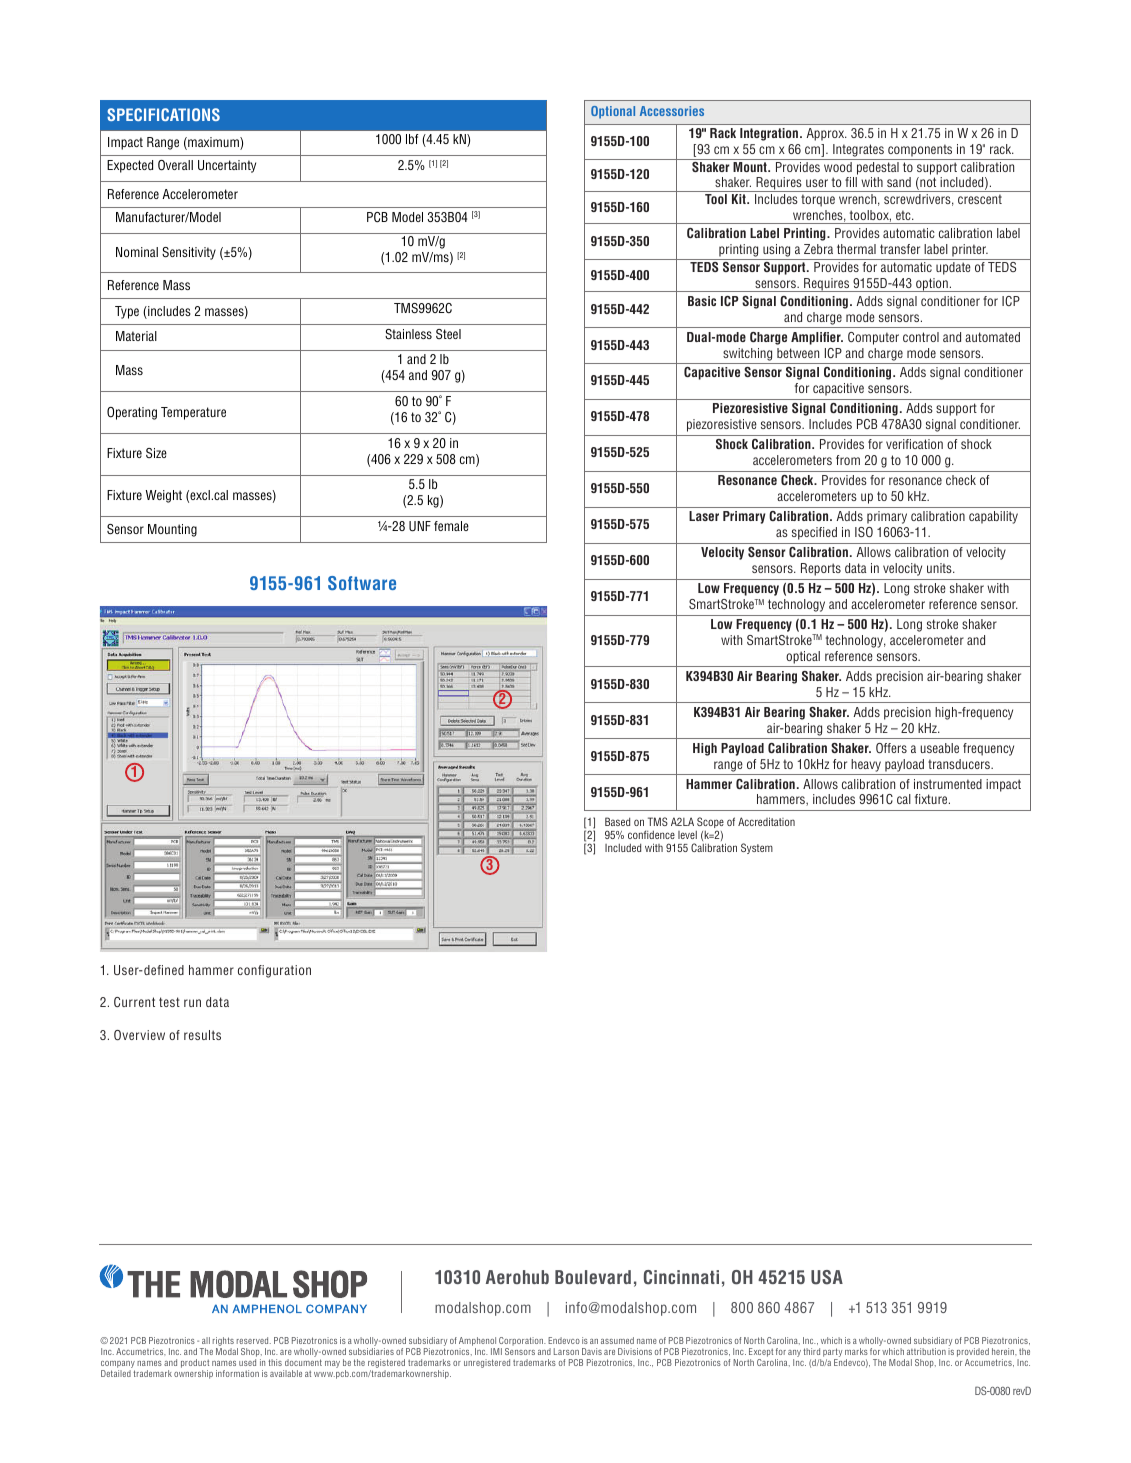 The width and height of the screenshot is (1131, 1463). I want to click on results, so click(202, 1035).
